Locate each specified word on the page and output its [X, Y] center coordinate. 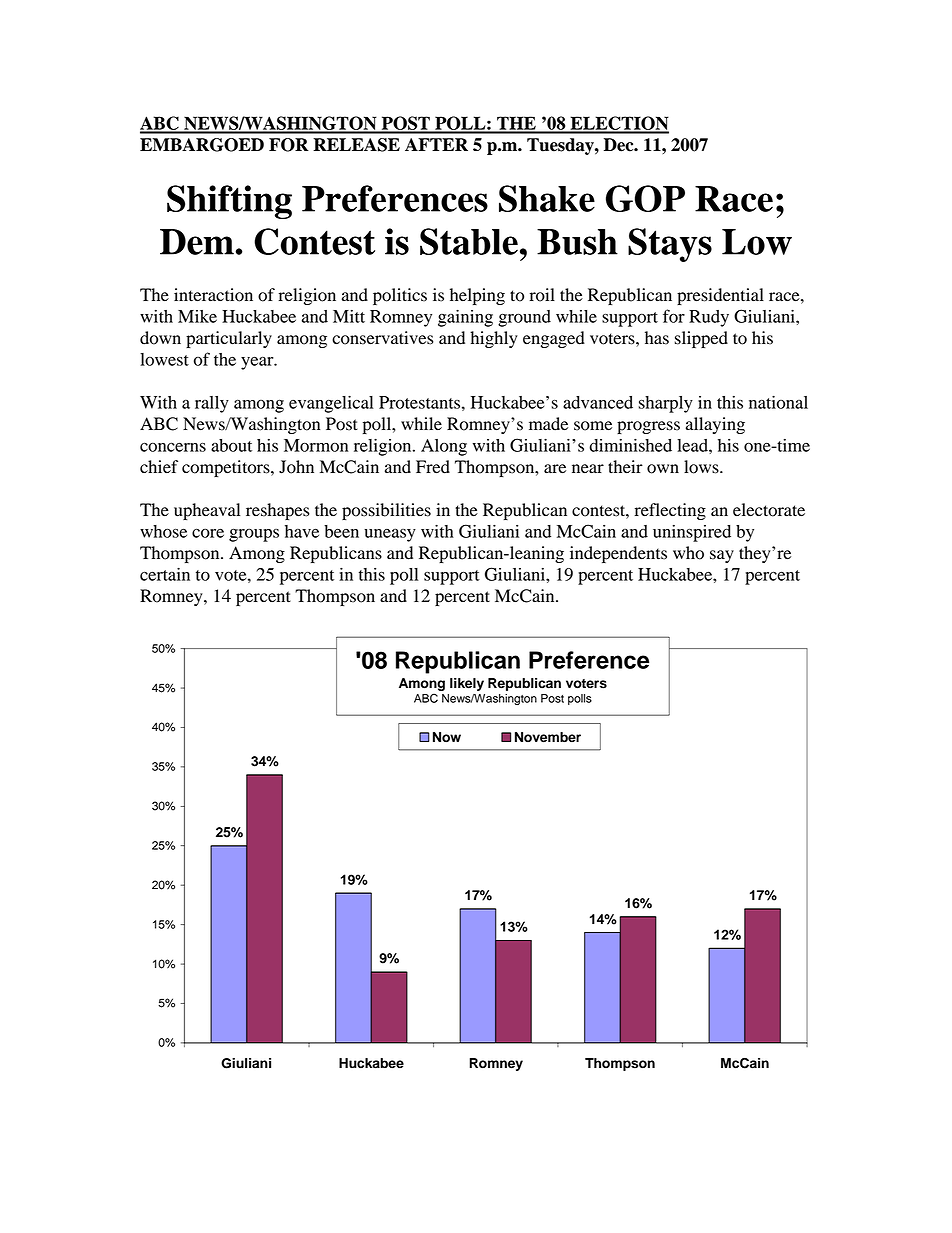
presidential [720, 296]
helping [477, 296]
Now [447, 737]
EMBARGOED [202, 145]
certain [165, 574]
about [231, 445]
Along [444, 447]
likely [467, 684]
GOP [645, 198]
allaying [715, 425]
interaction [213, 295]
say [722, 556]
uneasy [390, 535]
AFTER [436, 144]
